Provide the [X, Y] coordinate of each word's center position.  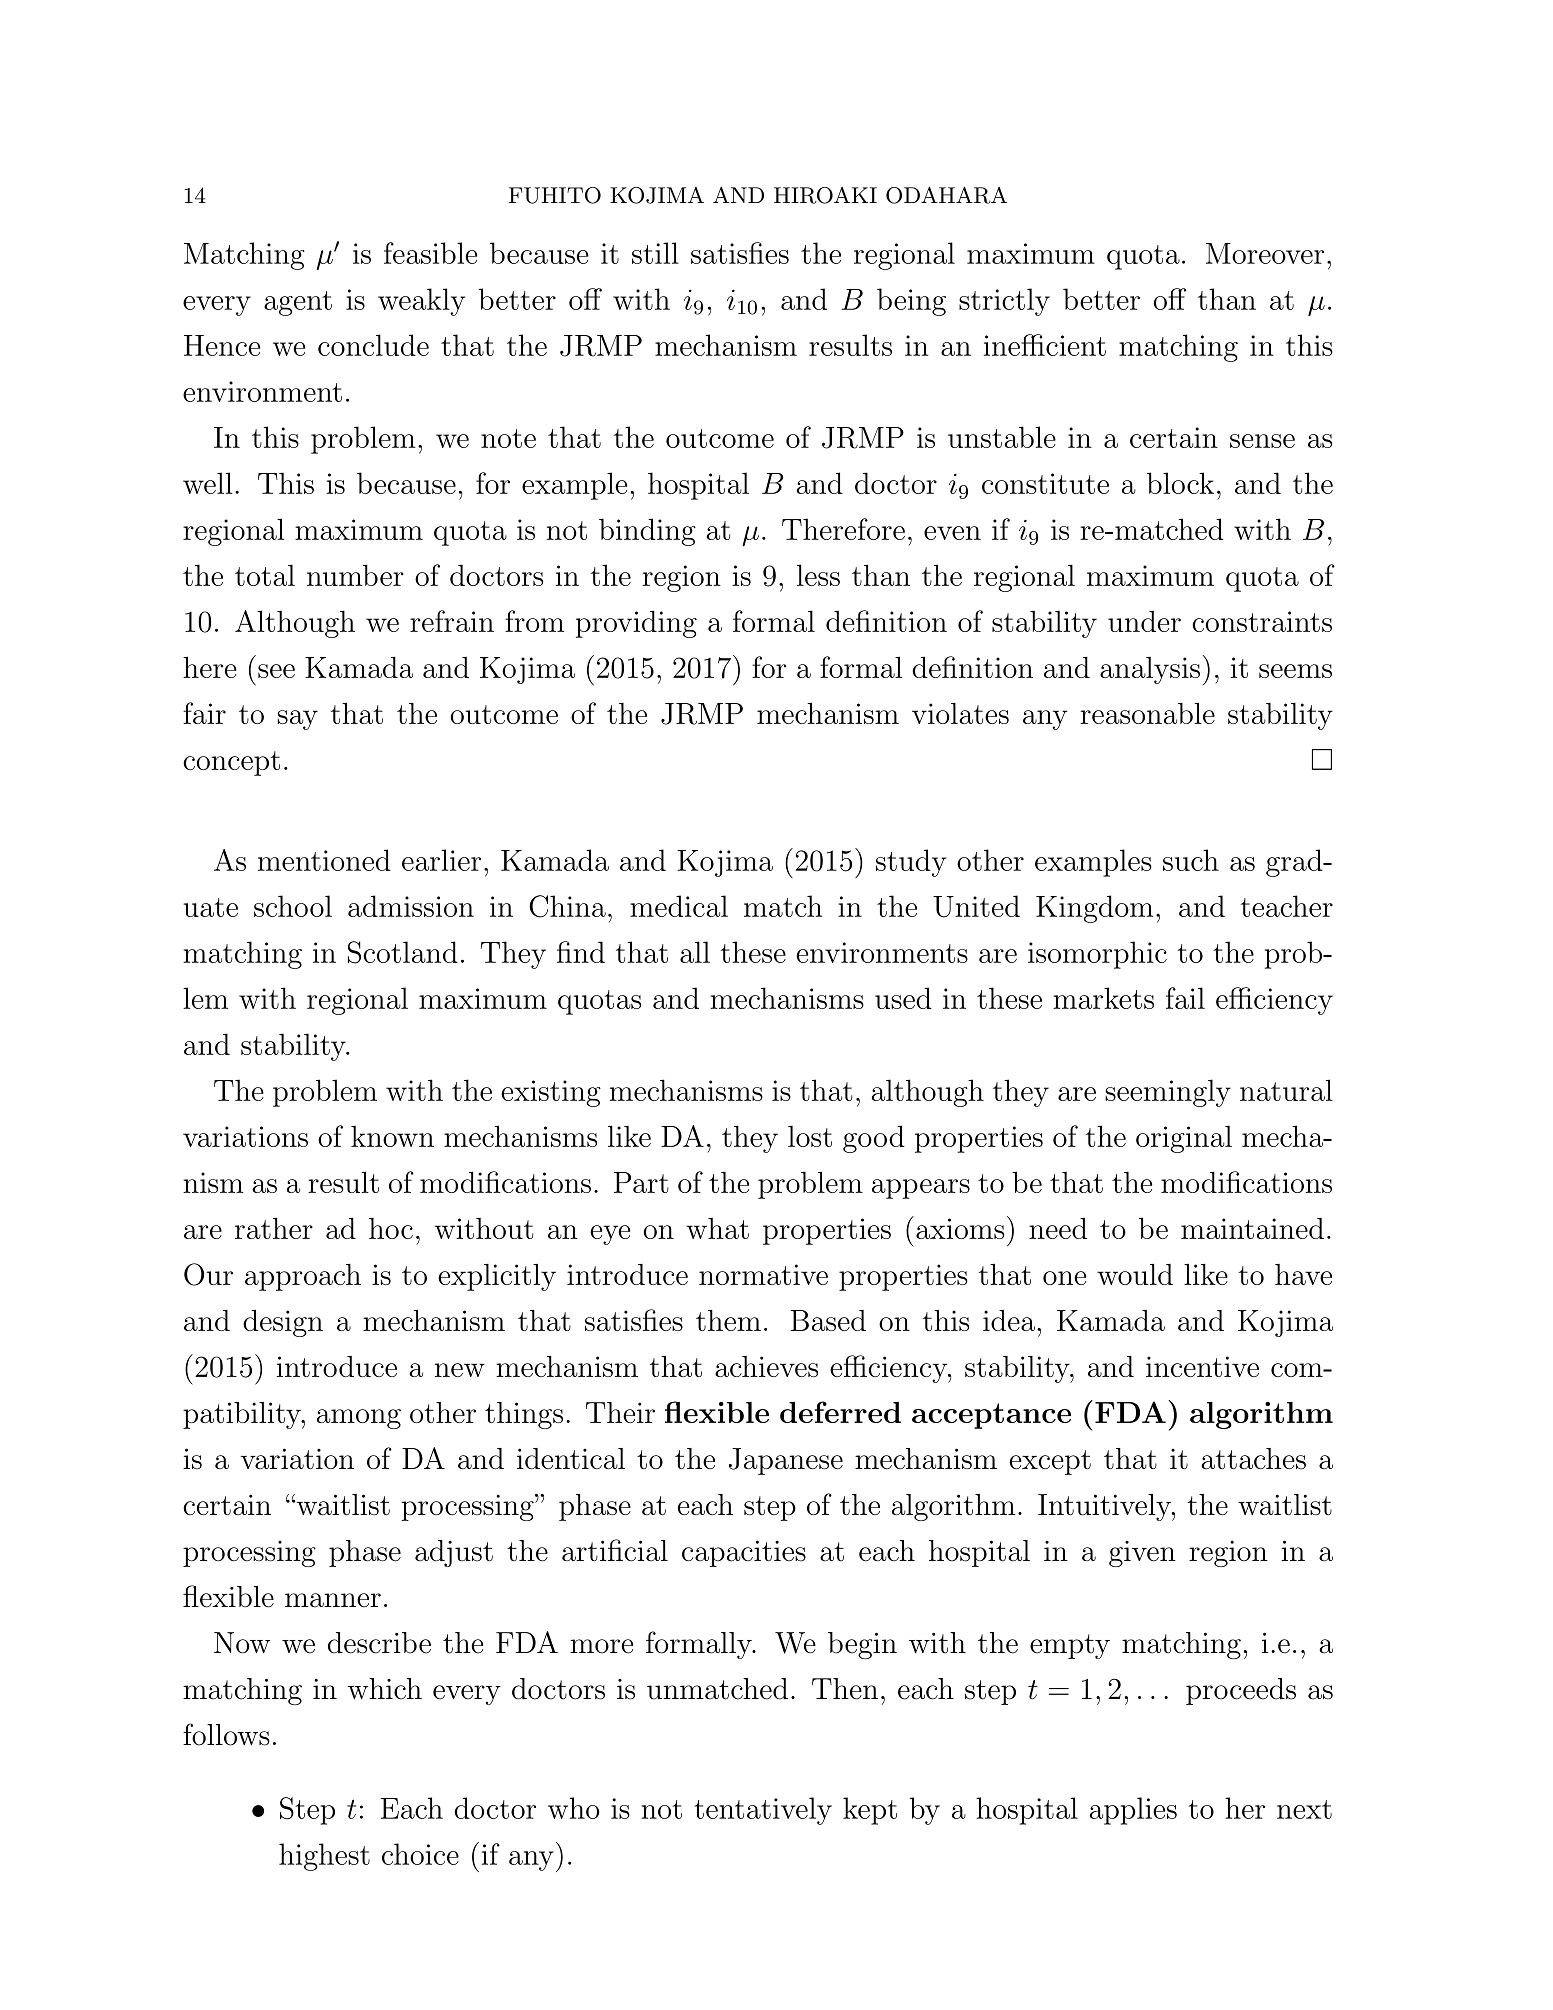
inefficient [1045, 345]
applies [1133, 1811]
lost [810, 1136]
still [655, 253]
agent [298, 303]
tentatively [763, 1811]
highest [324, 1857]
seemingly [1168, 1093]
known [392, 1136]
